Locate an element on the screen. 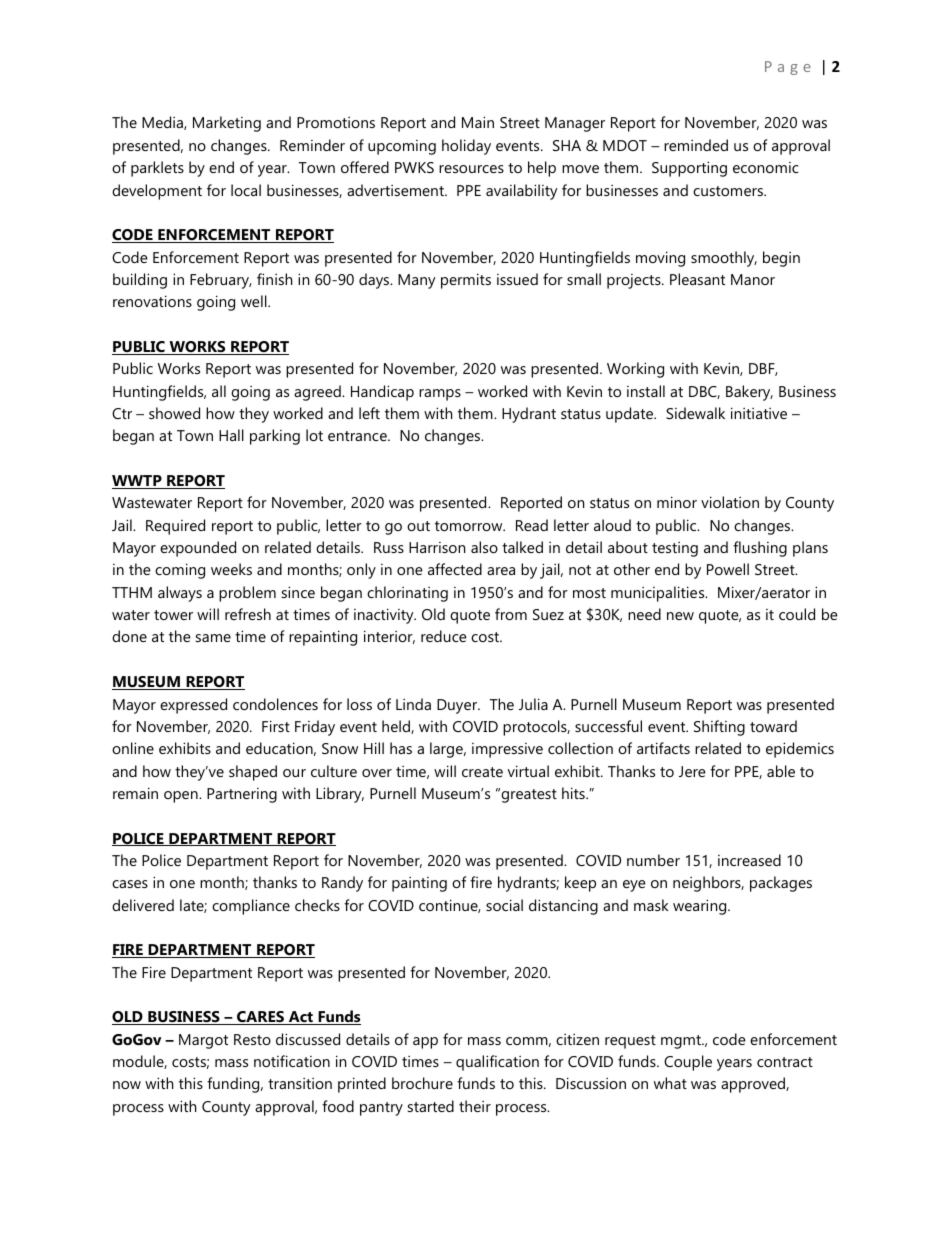 Image resolution: width=952 pixels, height=1233 pixels. wearing is located at coordinates (701, 907).
